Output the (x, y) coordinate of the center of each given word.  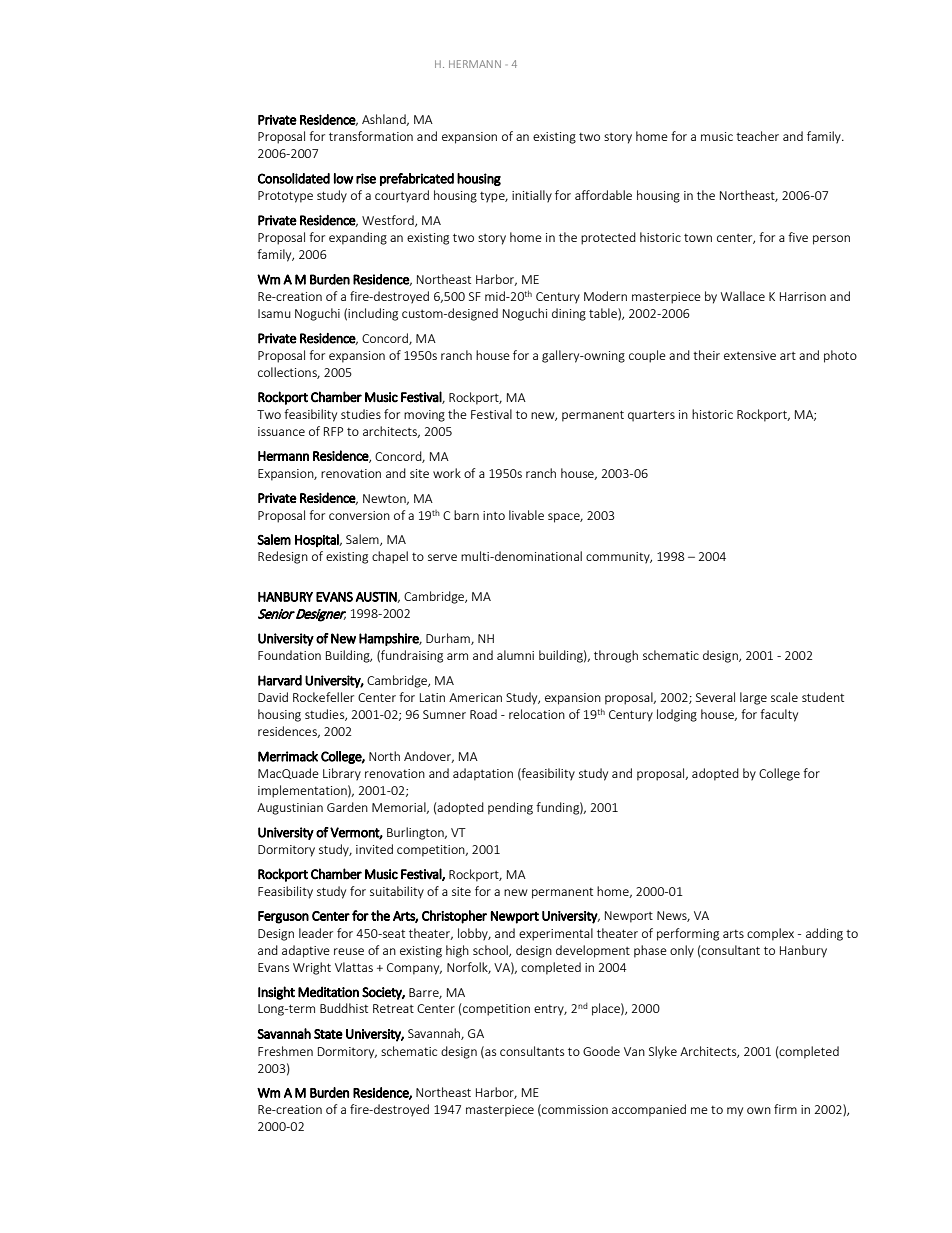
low (344, 178)
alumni (515, 655)
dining (569, 314)
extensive (750, 355)
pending (510, 808)
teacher (757, 136)
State (328, 1034)
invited (374, 849)
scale (784, 697)
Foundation (289, 655)
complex (770, 934)
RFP (333, 431)
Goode (601, 1051)
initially (532, 196)
